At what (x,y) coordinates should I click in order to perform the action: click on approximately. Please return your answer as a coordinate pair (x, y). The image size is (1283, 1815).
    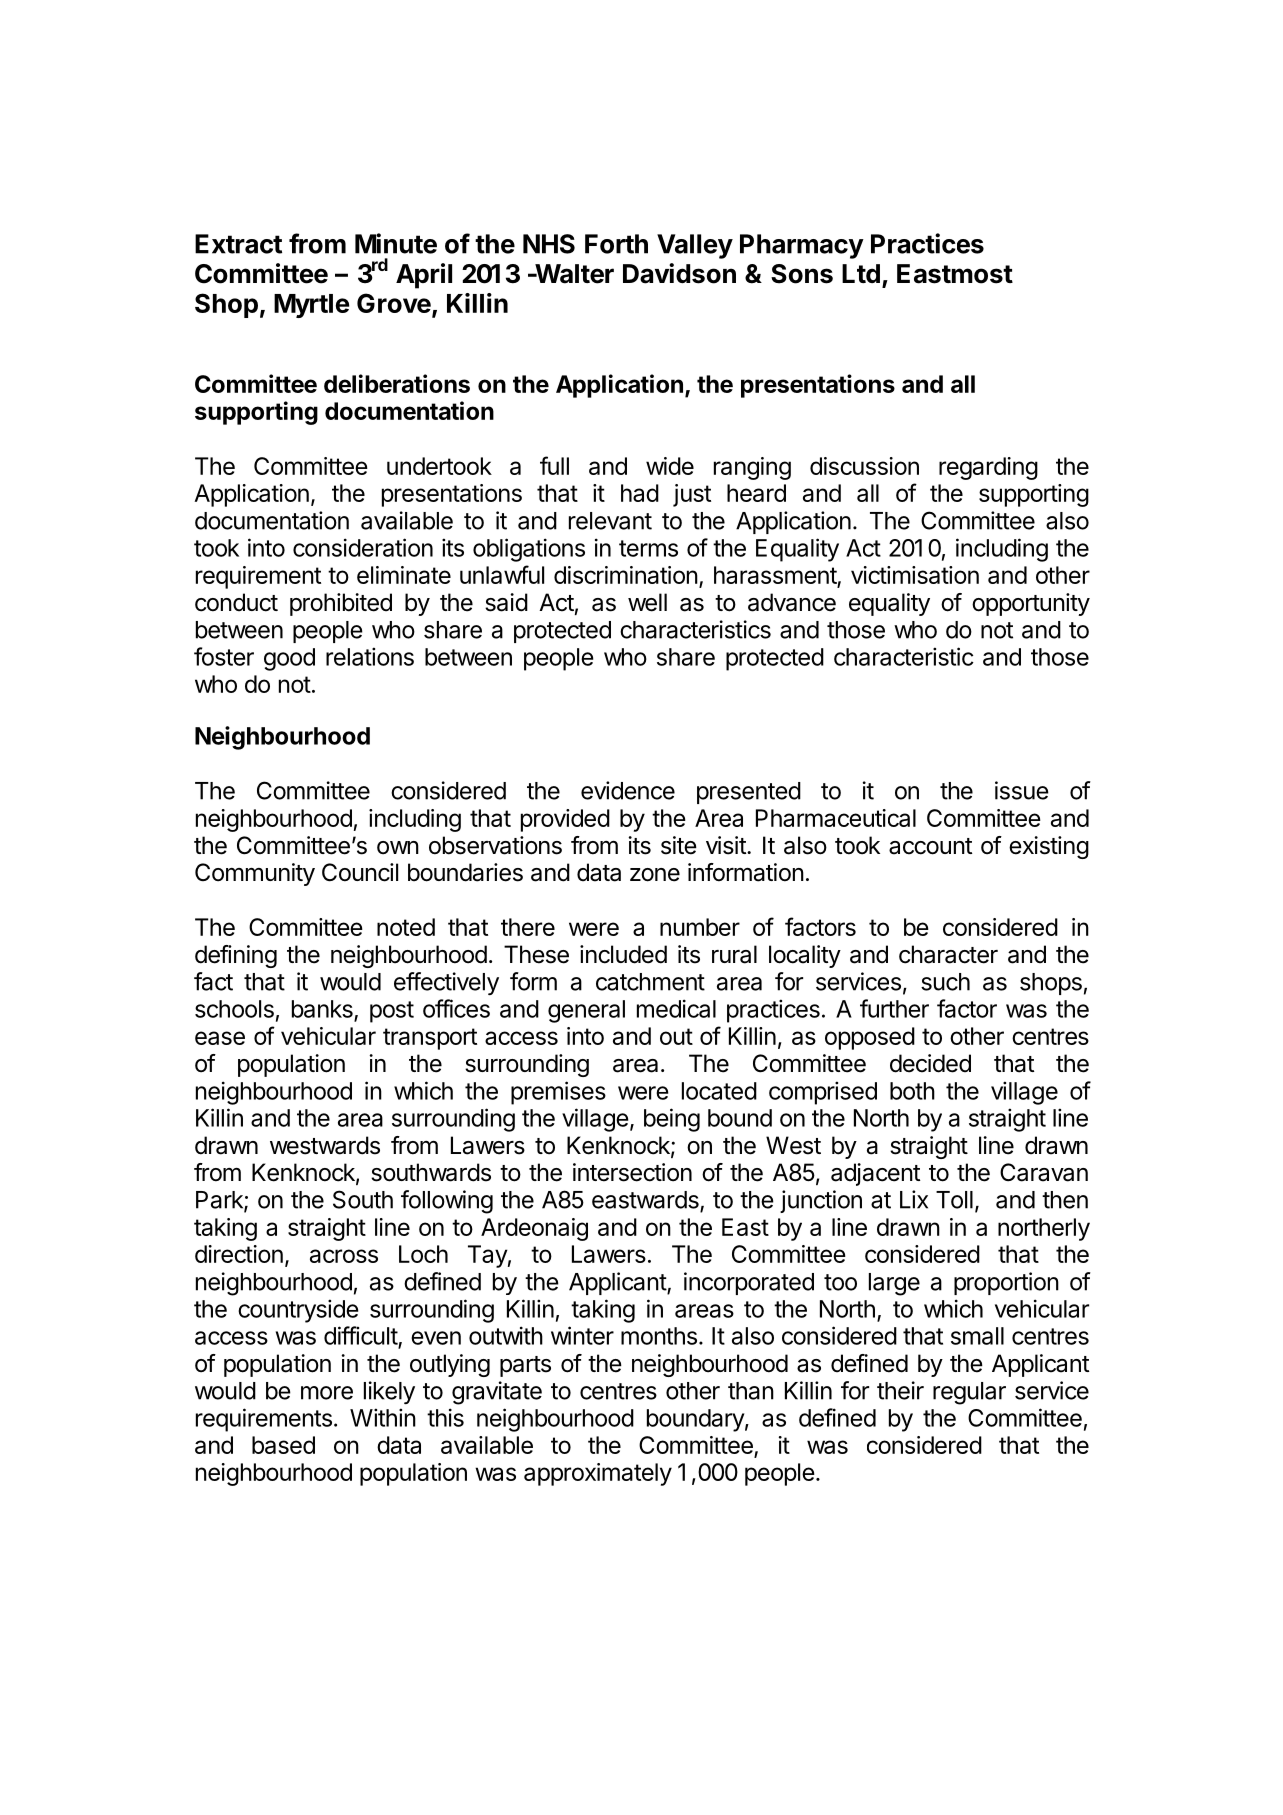
    Looking at the image, I should click on (598, 1474).
